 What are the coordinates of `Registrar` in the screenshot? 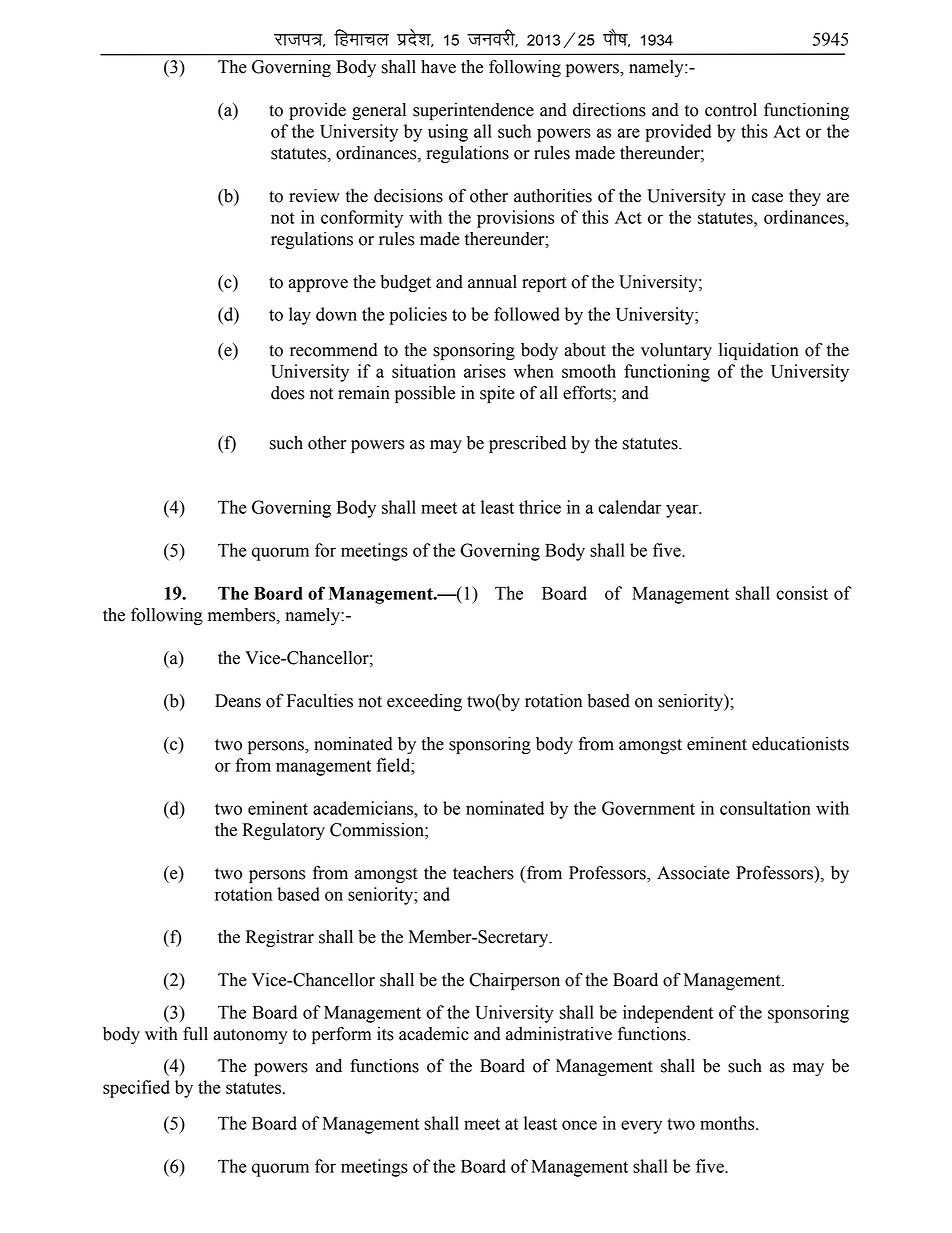 It's located at (280, 938).
